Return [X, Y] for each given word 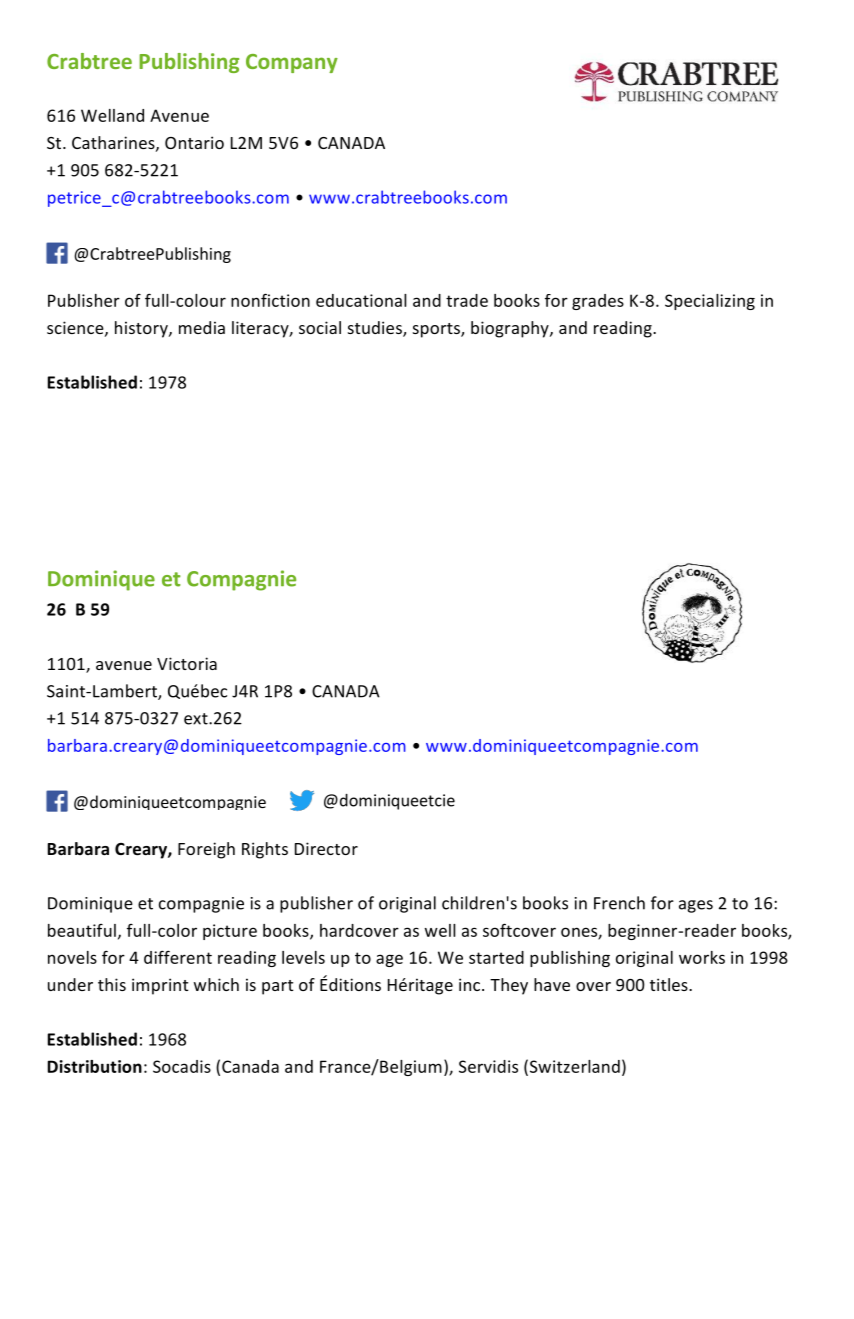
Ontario [194, 142]
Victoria [187, 663]
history [142, 329]
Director [326, 848]
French [619, 903]
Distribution [95, 1066]
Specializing [710, 302]
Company [292, 63]
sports [437, 330]
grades [598, 302]
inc [471, 984]
